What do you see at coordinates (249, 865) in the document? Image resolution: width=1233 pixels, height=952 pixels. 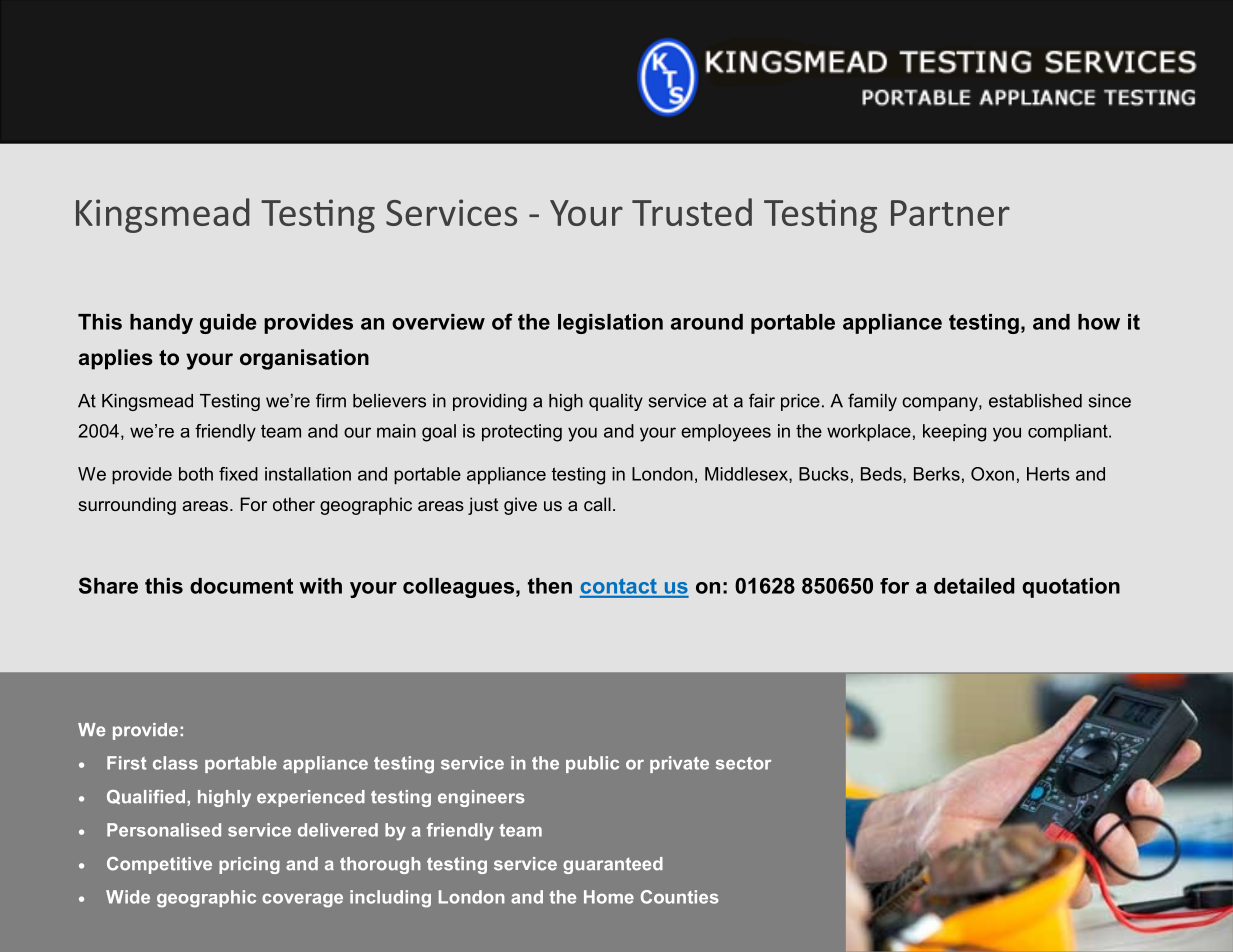 I see `pricing` at bounding box center [249, 865].
